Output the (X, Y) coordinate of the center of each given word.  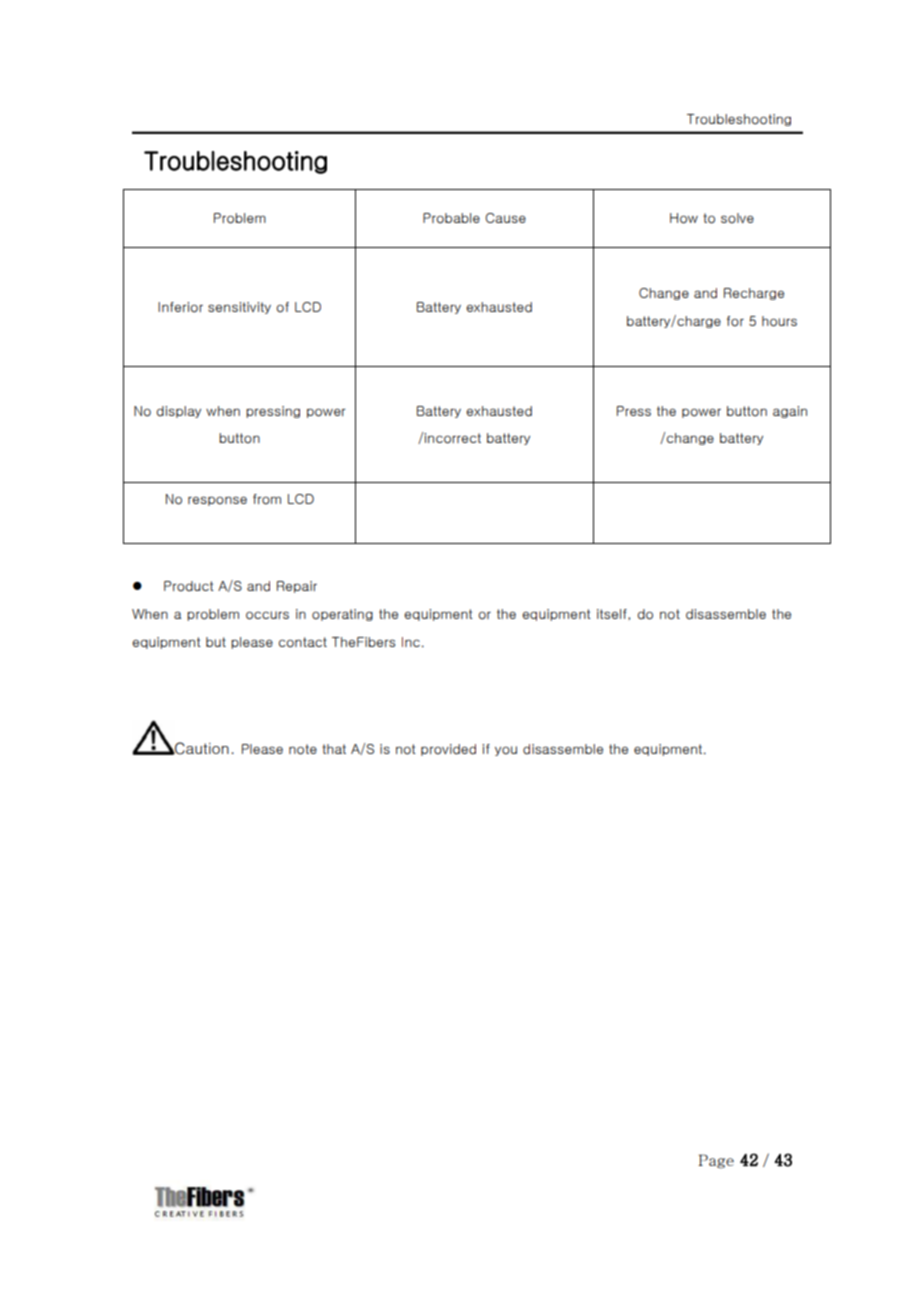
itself (613, 614)
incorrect (452, 438)
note (303, 749)
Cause (505, 218)
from (267, 499)
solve (737, 218)
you (506, 751)
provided (448, 750)
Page (716, 1161)
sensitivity (239, 308)
